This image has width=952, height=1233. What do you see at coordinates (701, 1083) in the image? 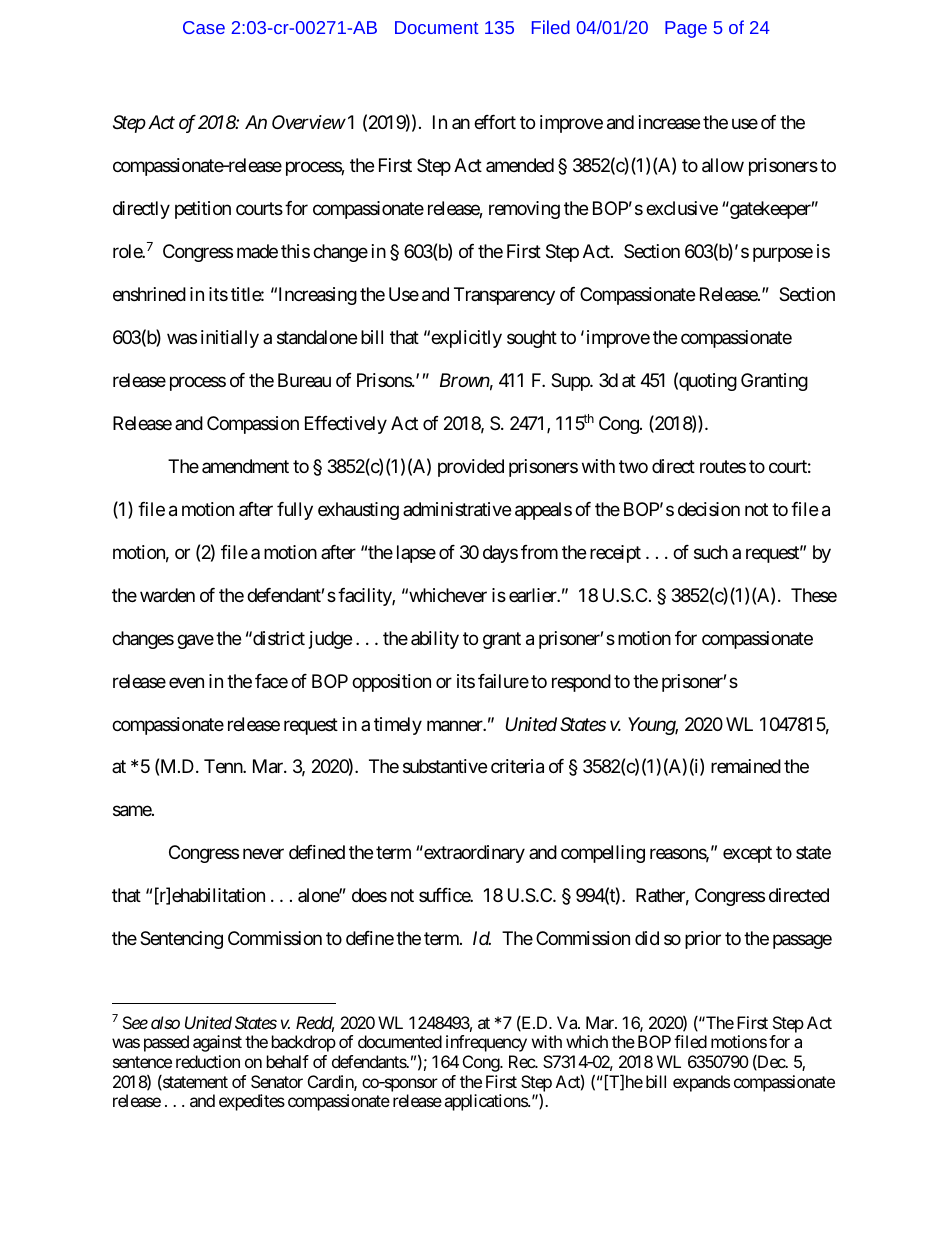
I see `expands` at bounding box center [701, 1083].
